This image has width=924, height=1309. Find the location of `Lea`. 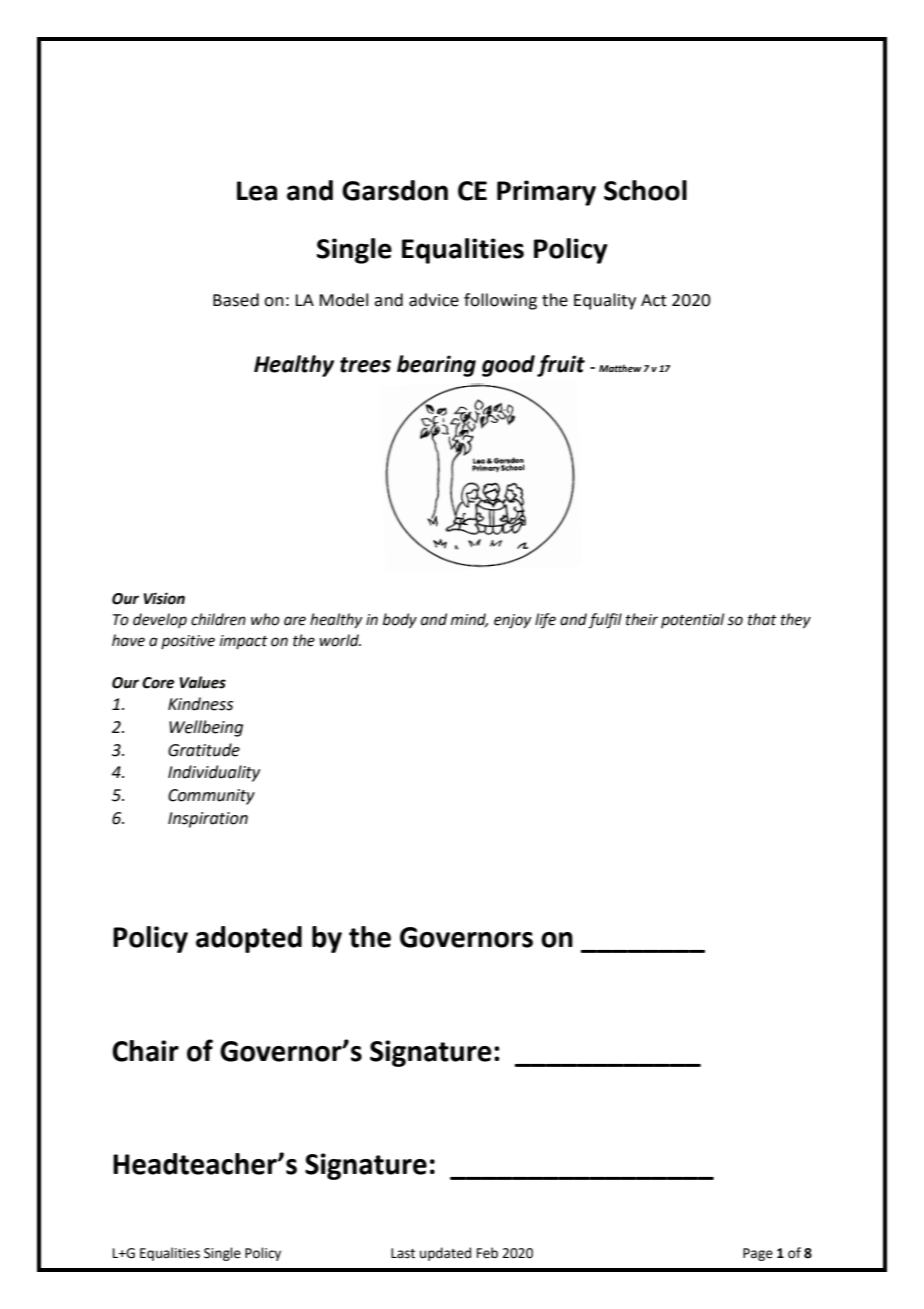

Lea is located at coordinates (257, 191).
